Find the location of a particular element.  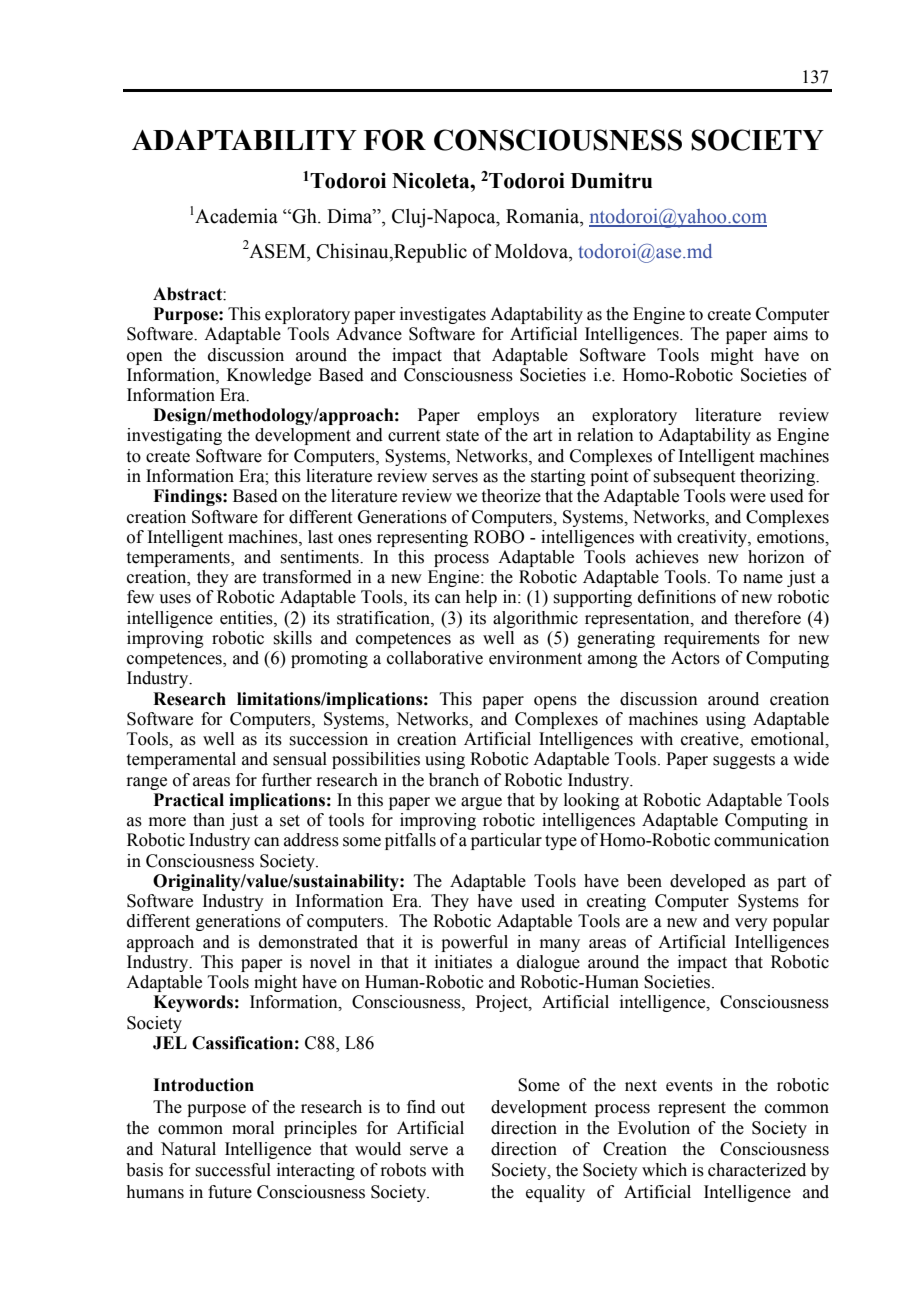

initiates is located at coordinates (463, 962).
